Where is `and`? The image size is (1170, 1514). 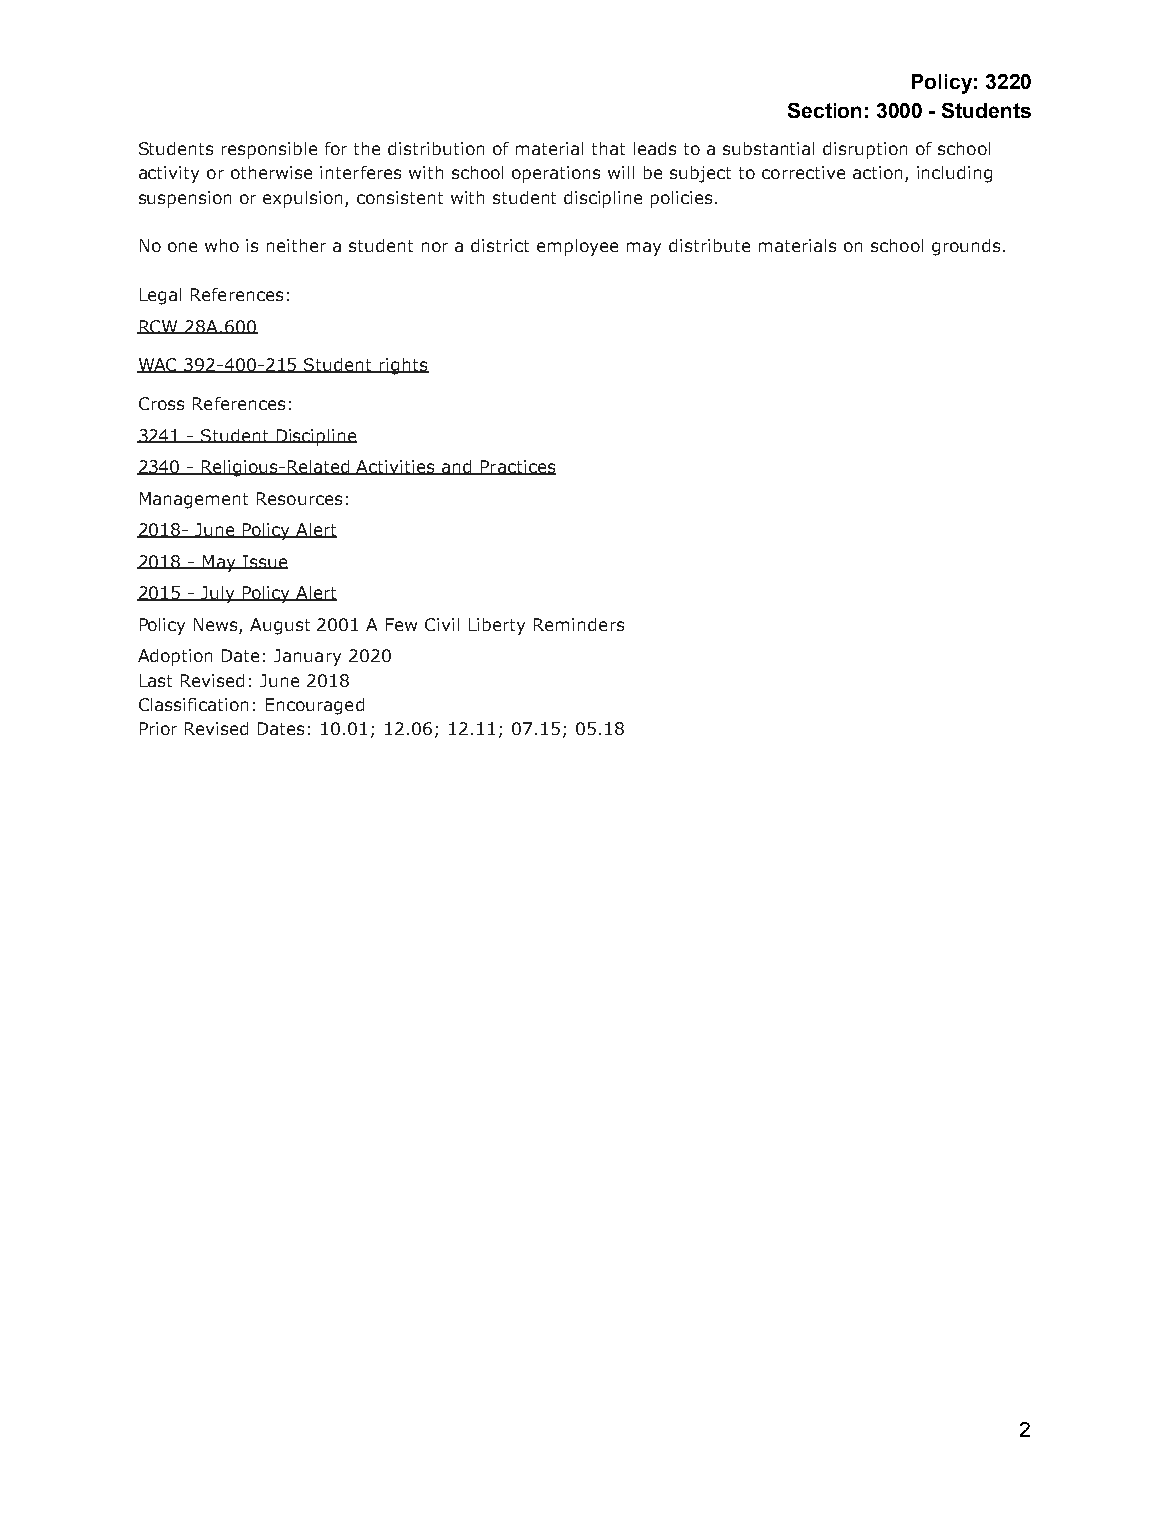 and is located at coordinates (457, 467).
